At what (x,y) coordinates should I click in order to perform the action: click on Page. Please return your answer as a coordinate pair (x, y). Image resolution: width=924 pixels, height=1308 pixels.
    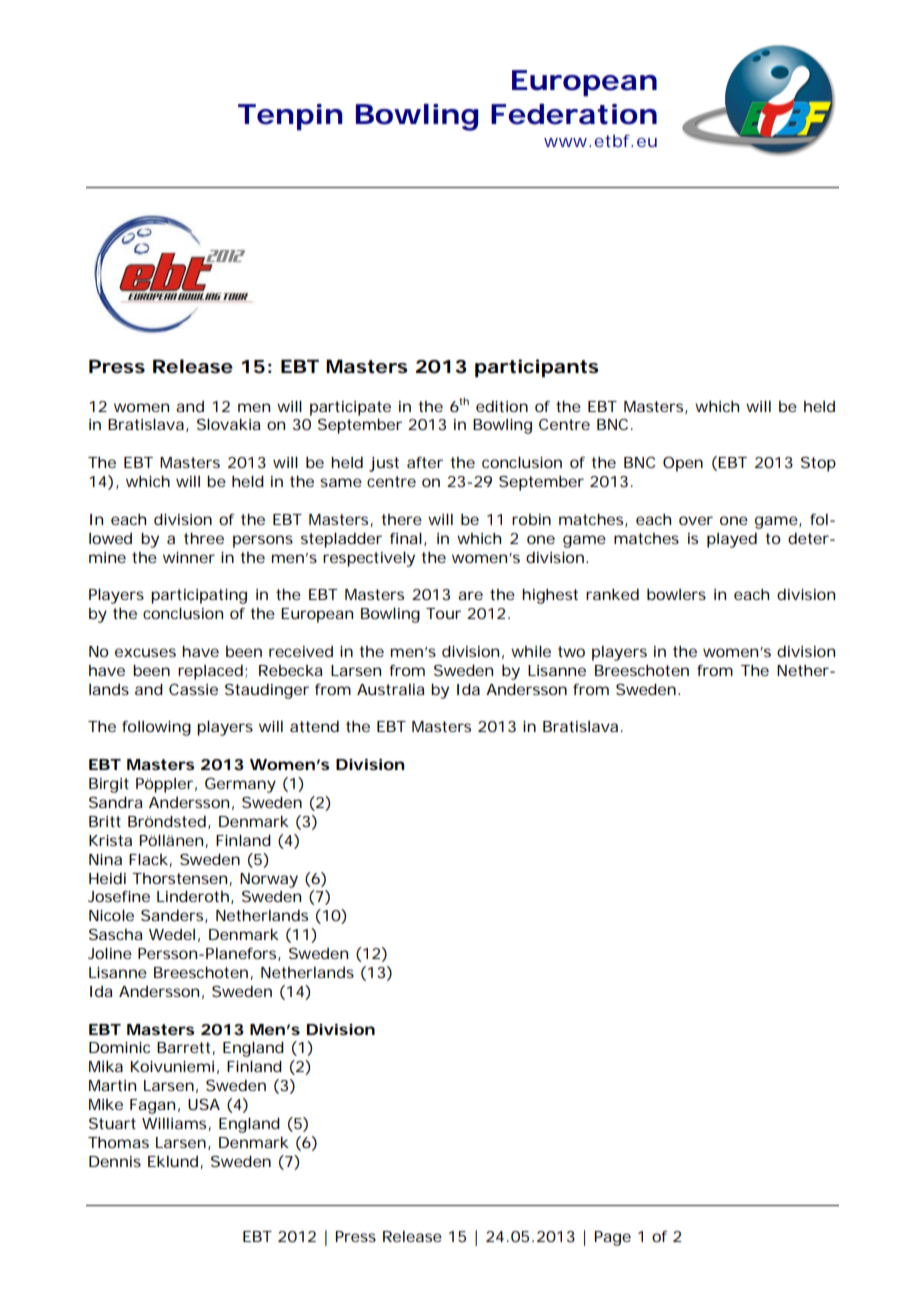
    Looking at the image, I should click on (612, 1238).
